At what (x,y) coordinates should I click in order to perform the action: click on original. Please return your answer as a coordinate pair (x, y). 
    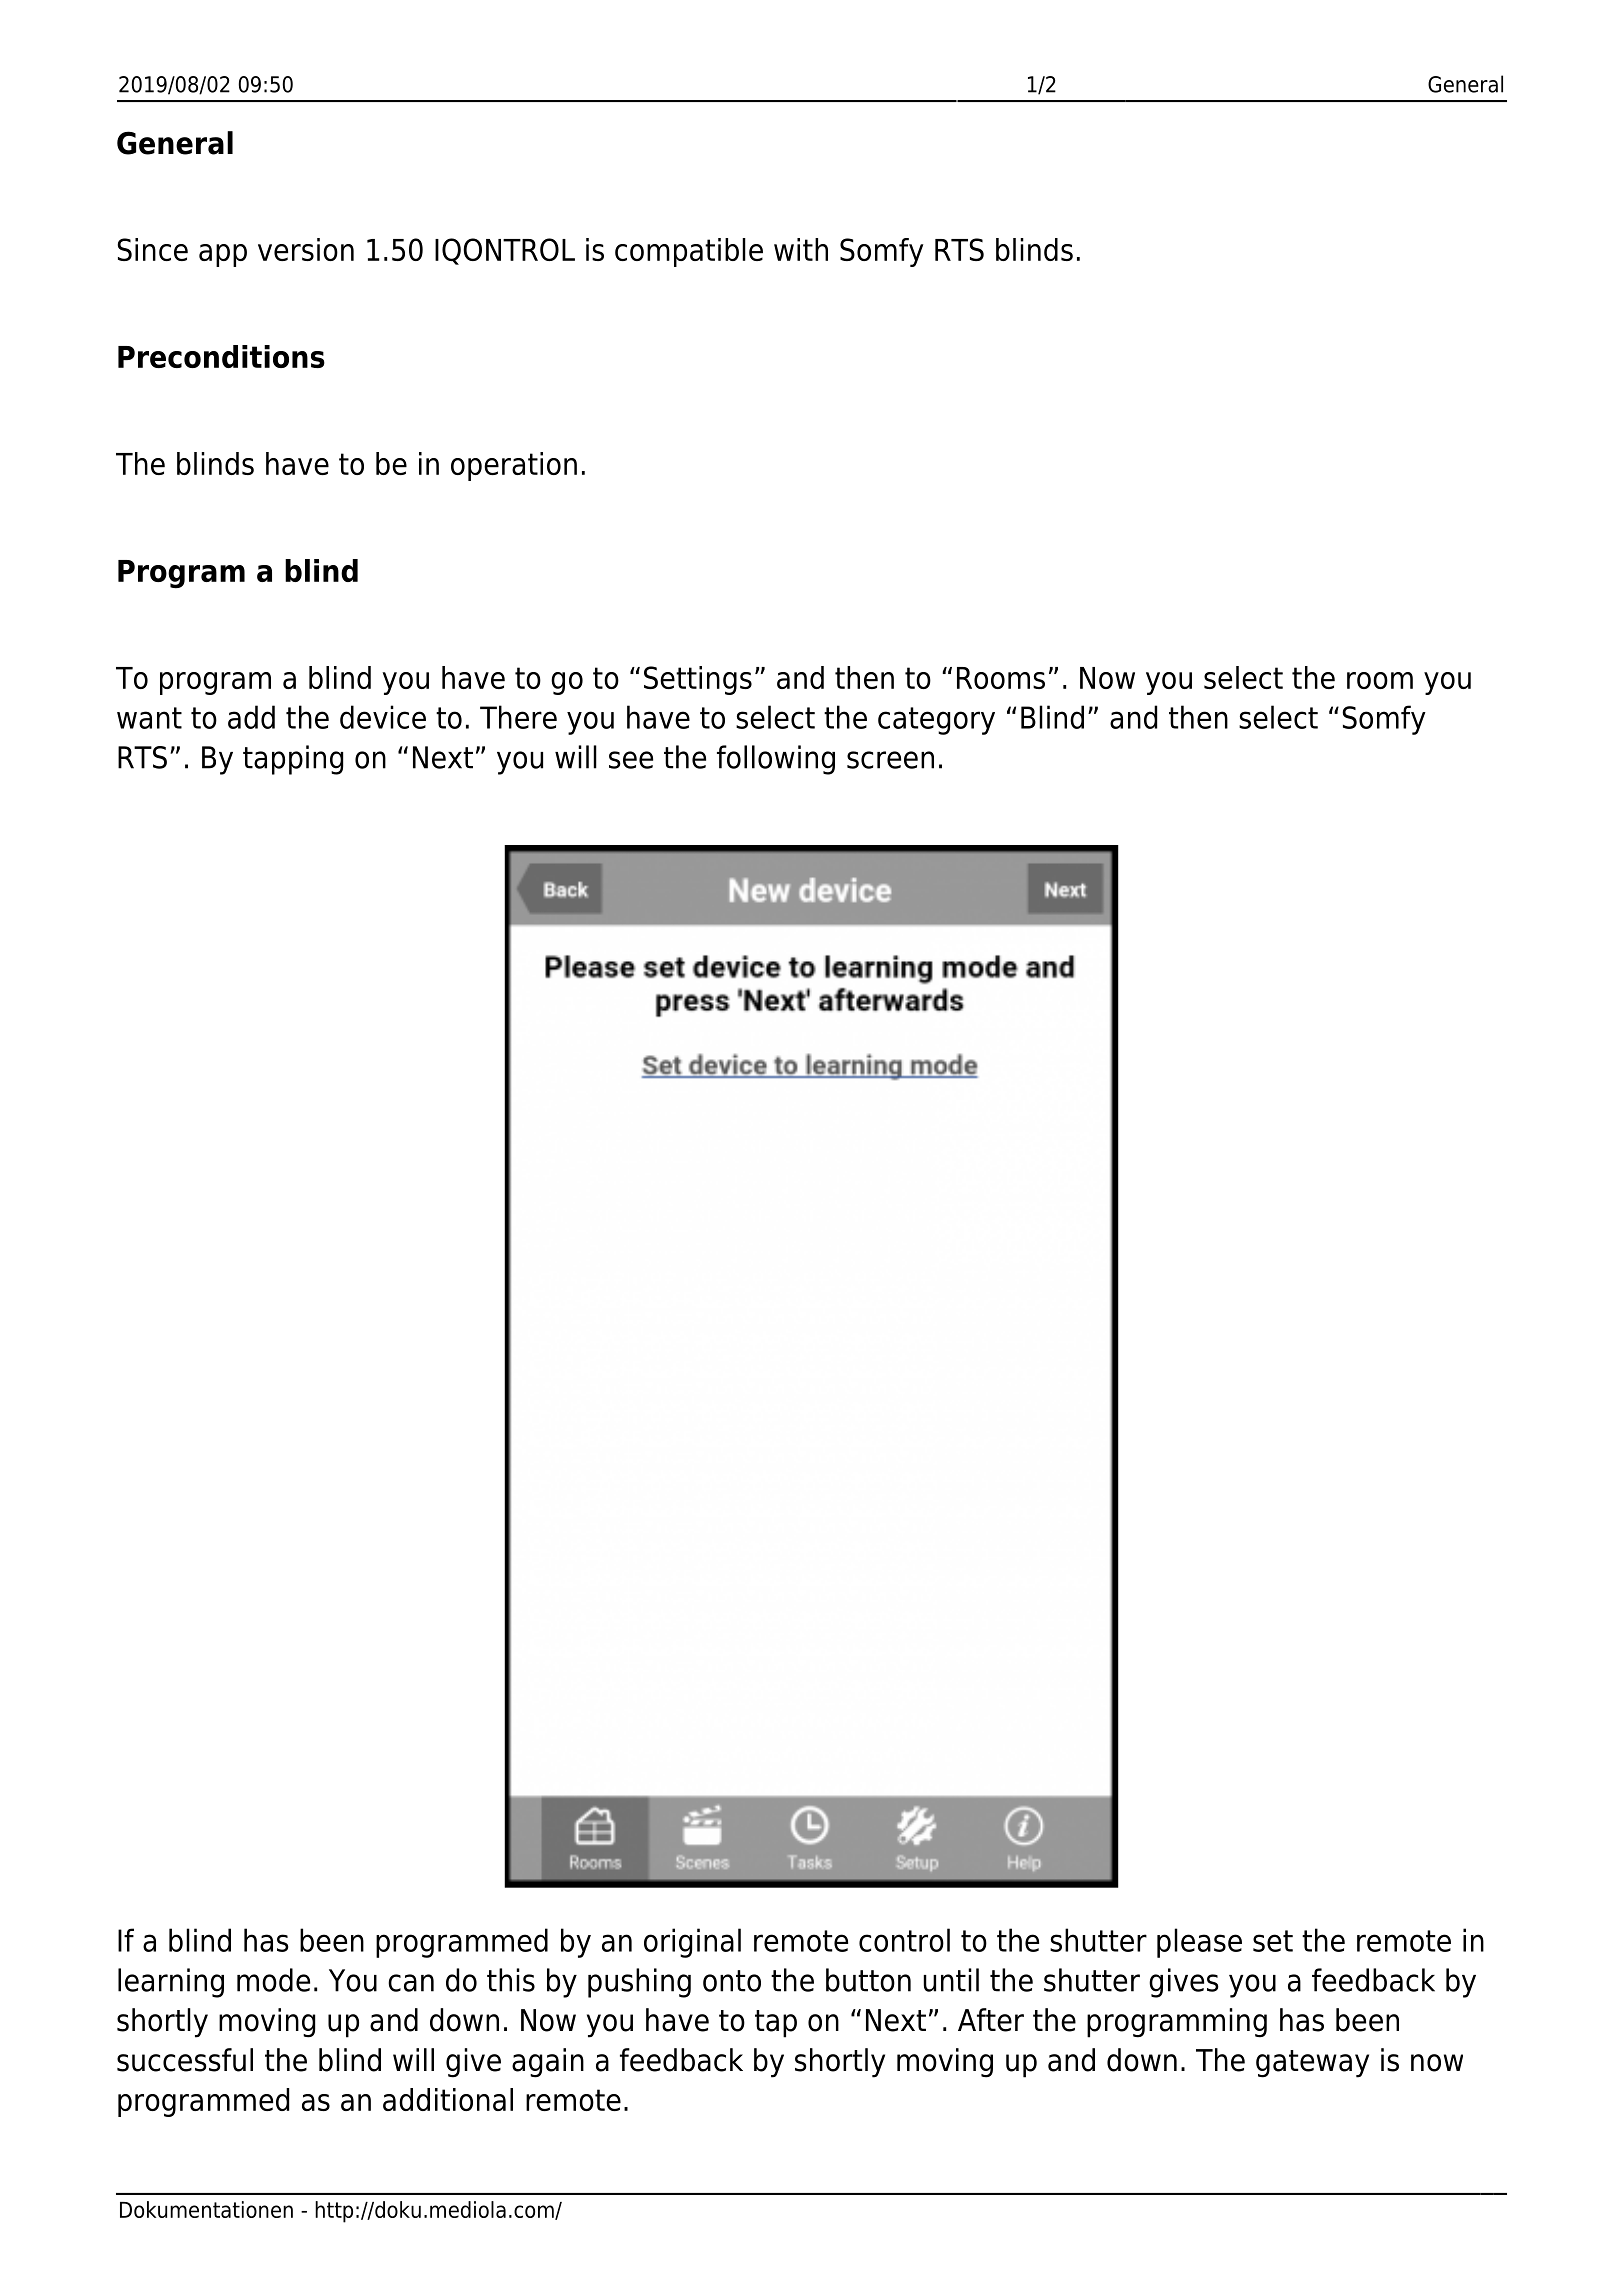
    Looking at the image, I should click on (692, 1943).
